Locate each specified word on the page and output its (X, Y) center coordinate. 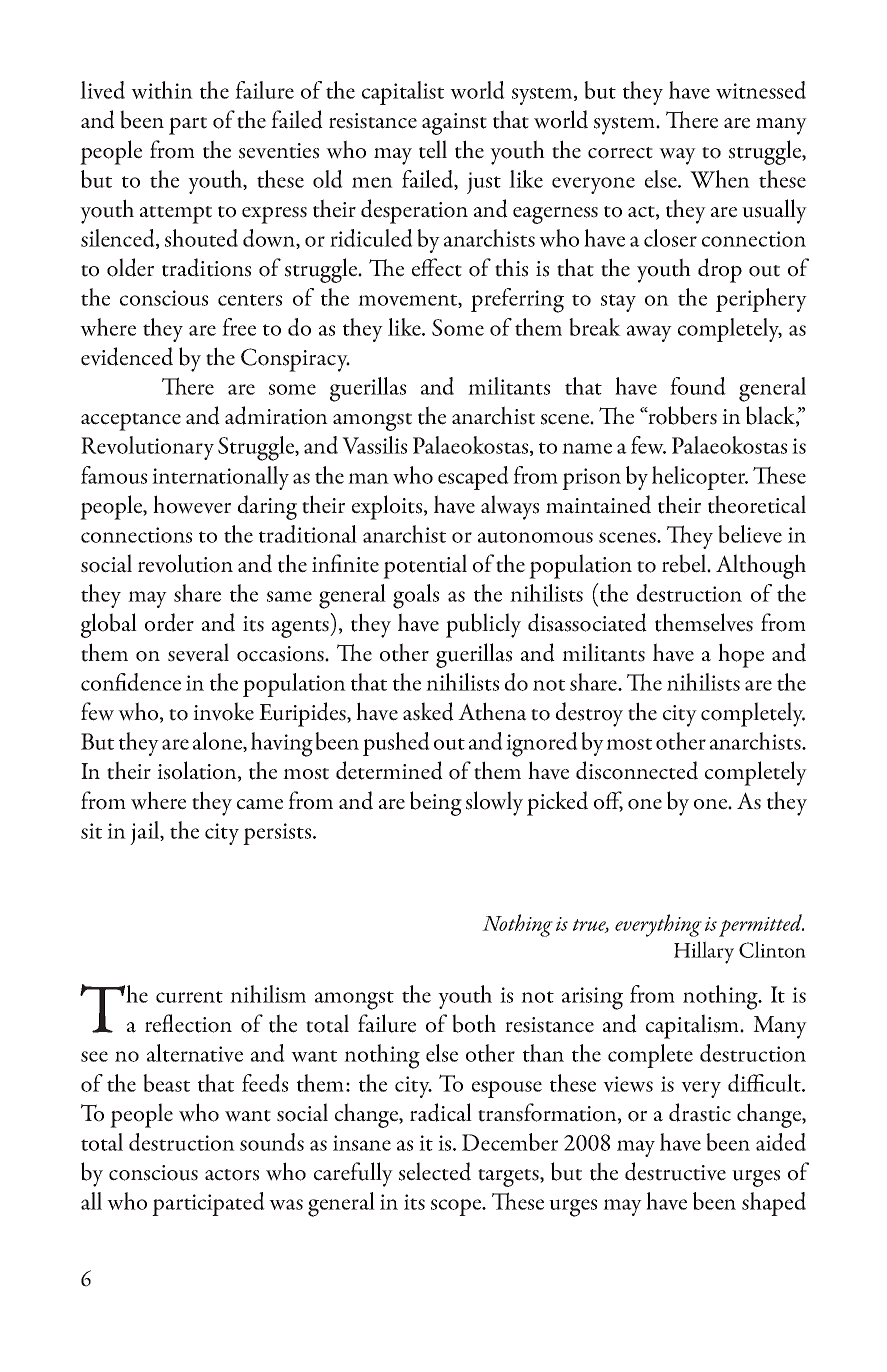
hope (741, 655)
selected (435, 1171)
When (720, 179)
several (198, 652)
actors (232, 1175)
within (162, 90)
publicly (483, 625)
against (454, 124)
